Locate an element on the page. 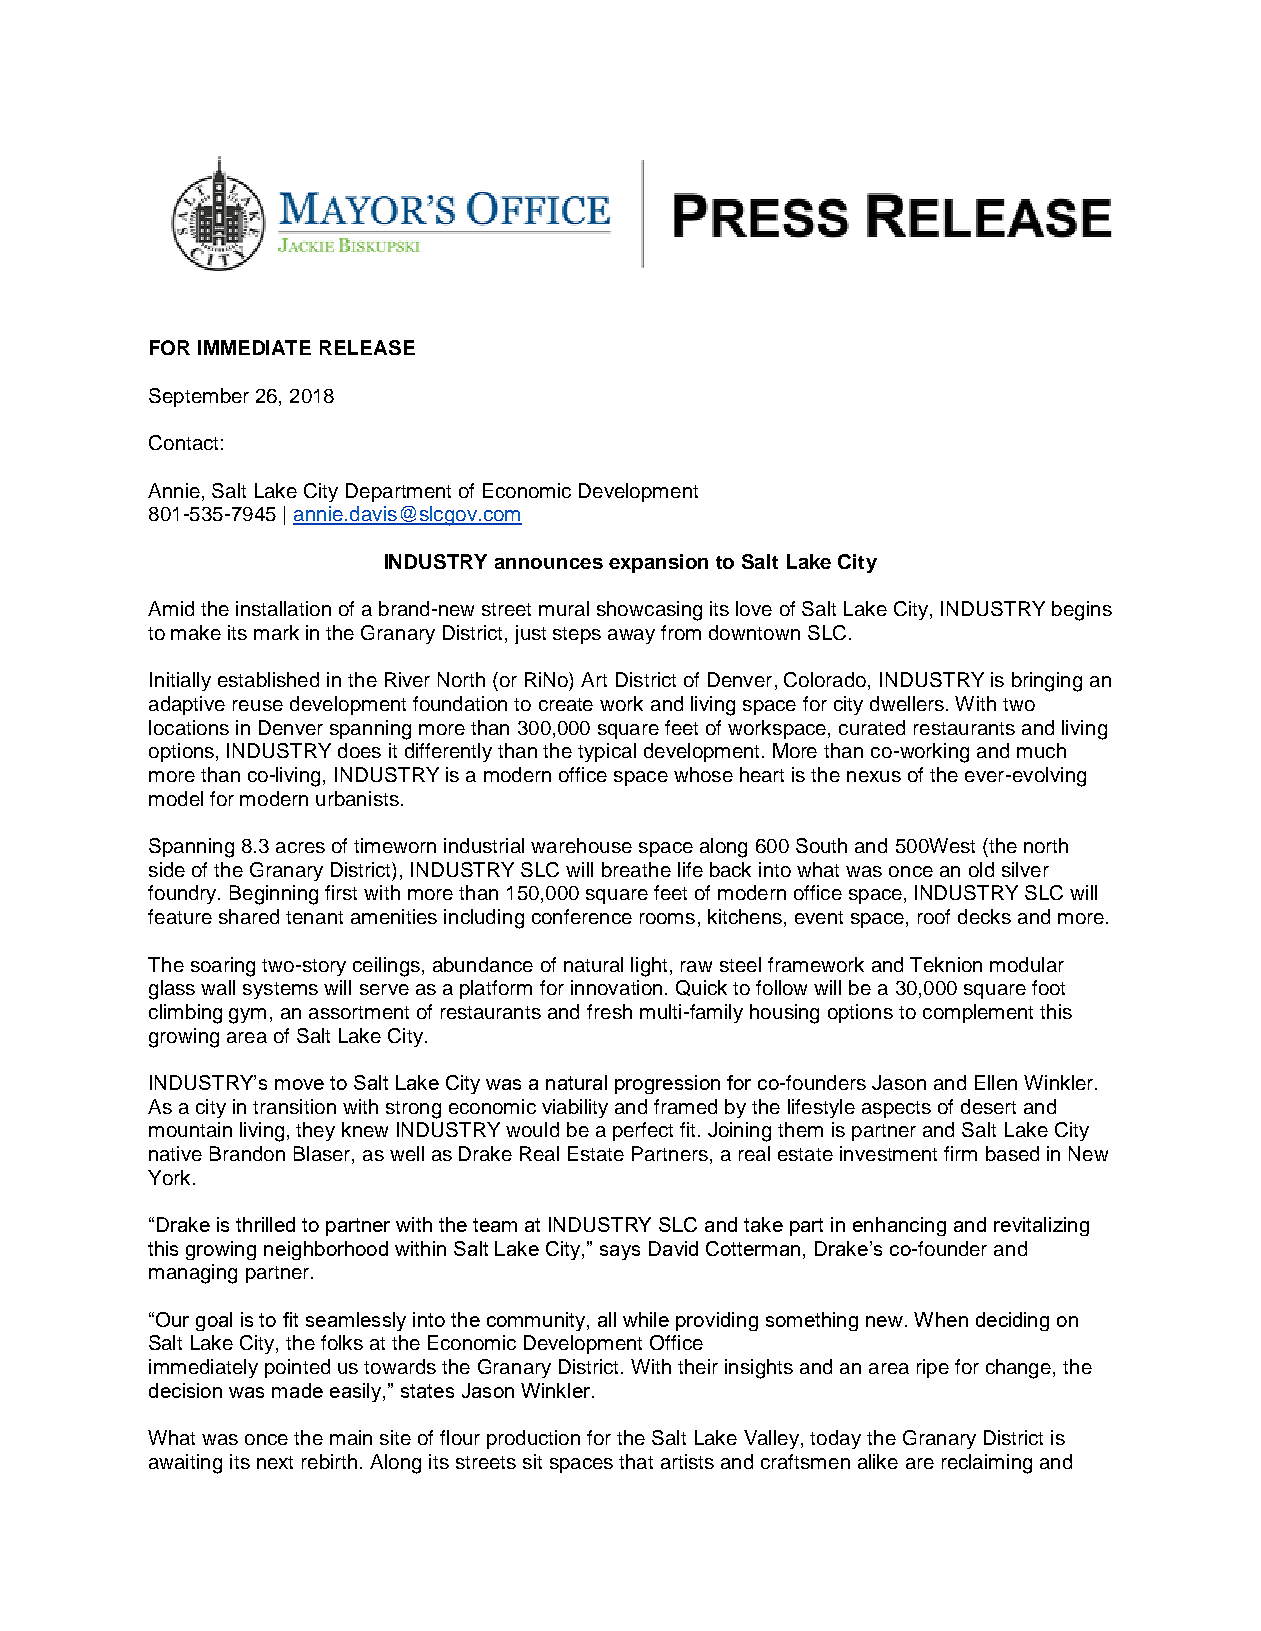  much is located at coordinates (1041, 750).
